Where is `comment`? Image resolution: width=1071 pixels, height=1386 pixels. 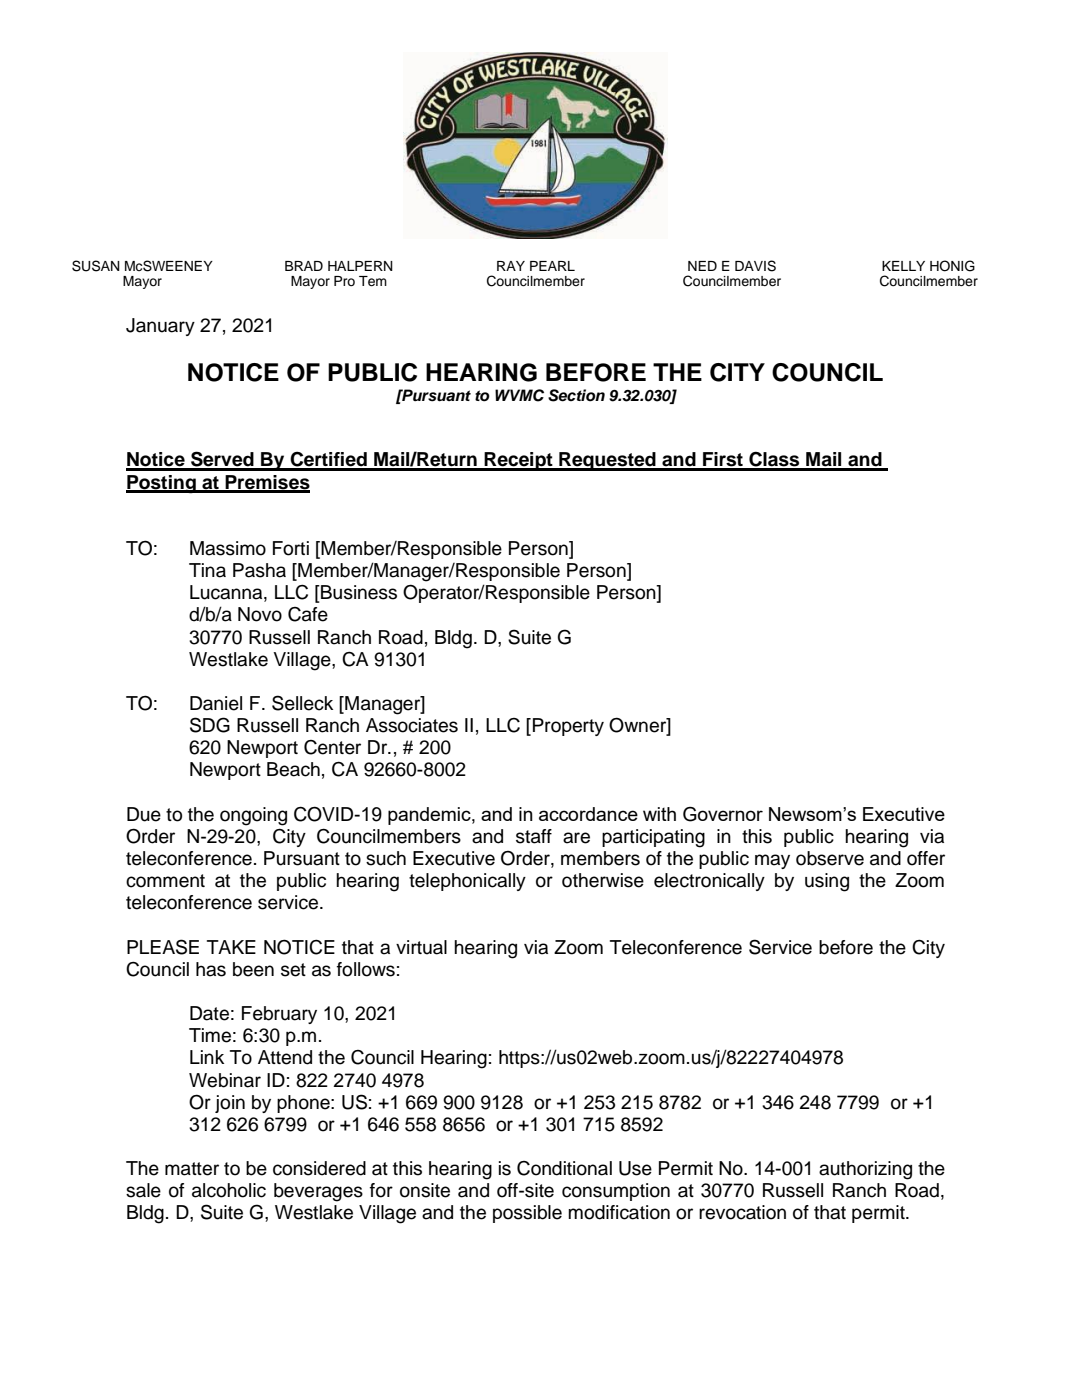 comment is located at coordinates (165, 881).
